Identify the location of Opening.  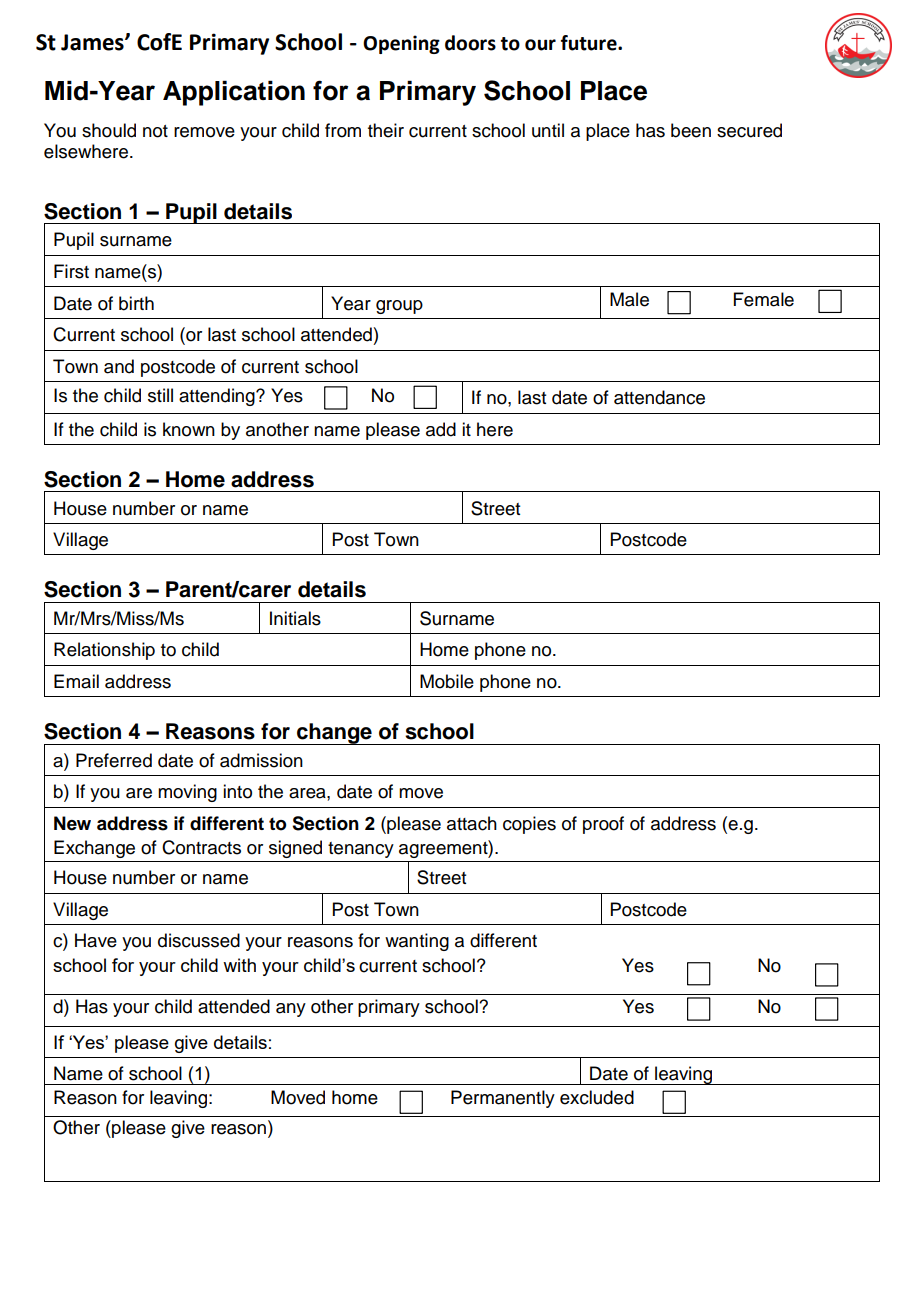
(401, 44).
